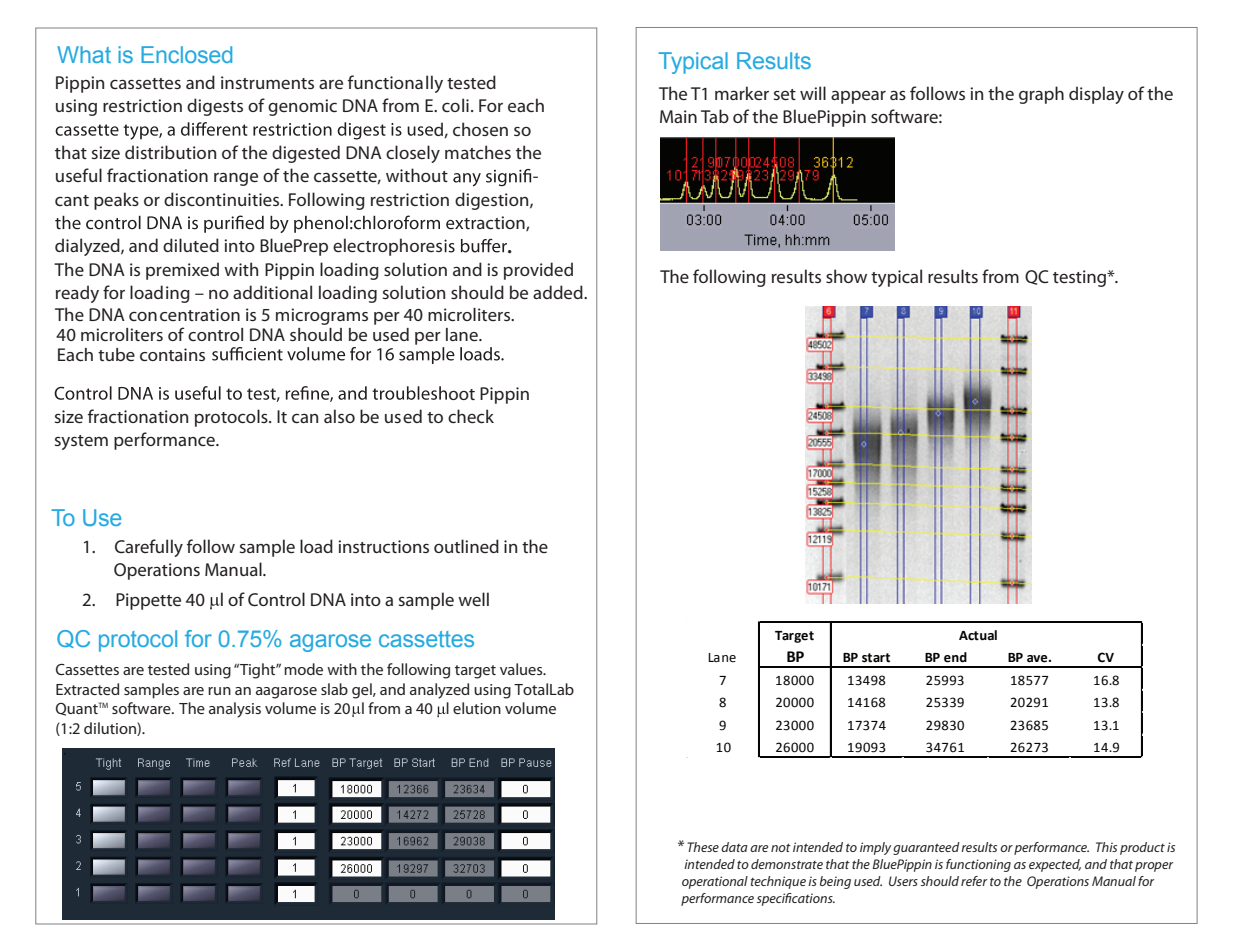 The image size is (1235, 952). Describe the element at coordinates (1041, 95) in the screenshot. I see `graph` at that location.
